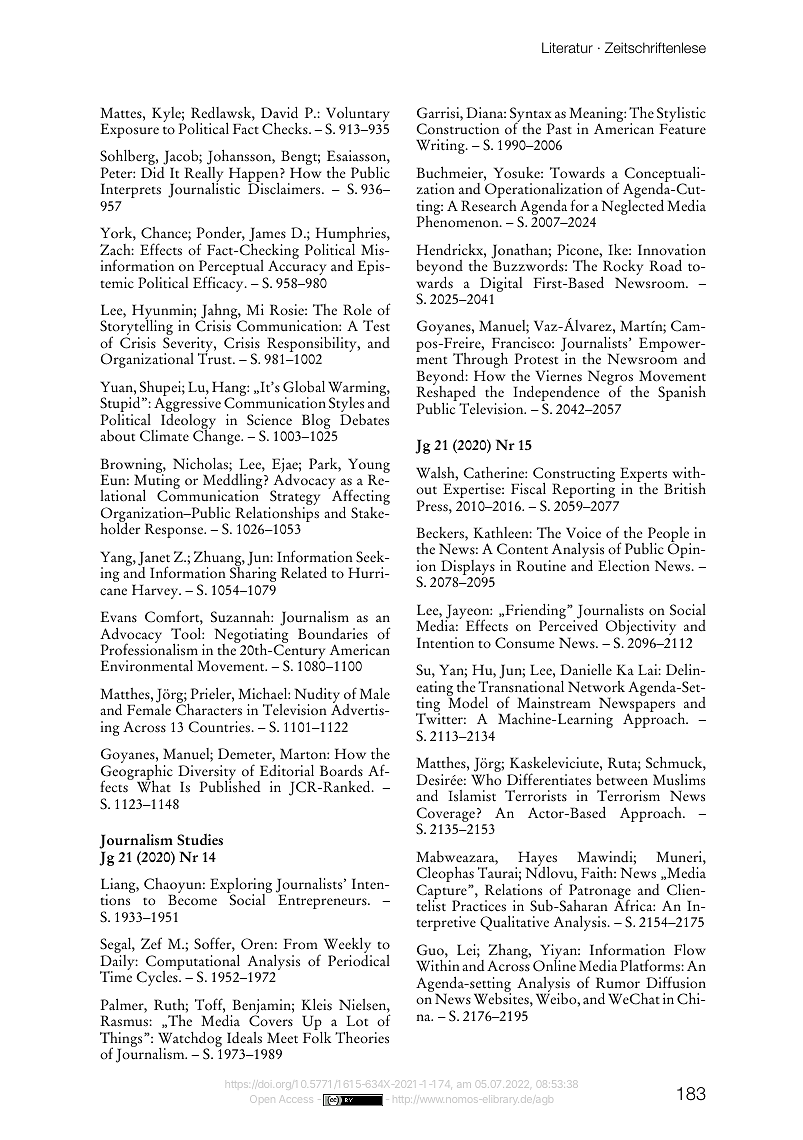  What do you see at coordinates (209, 709) in the screenshot?
I see `Characters` at bounding box center [209, 709].
